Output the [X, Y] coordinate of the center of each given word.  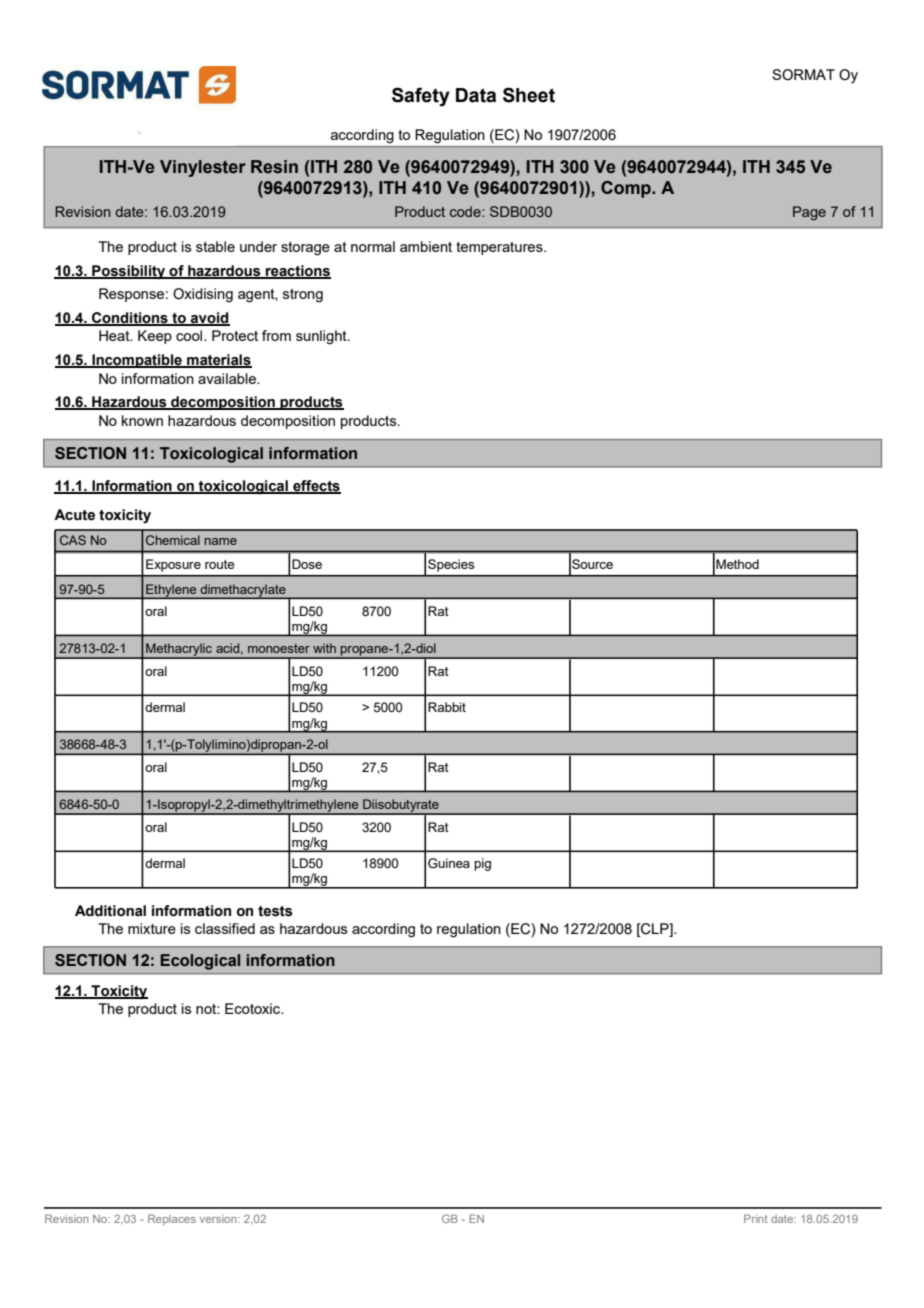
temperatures [500, 248]
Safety [421, 97]
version [219, 1219]
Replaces [172, 1219]
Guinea [449, 863]
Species [451, 565]
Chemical [173, 540]
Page [809, 213]
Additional [110, 911]
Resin [274, 167]
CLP [655, 929]
